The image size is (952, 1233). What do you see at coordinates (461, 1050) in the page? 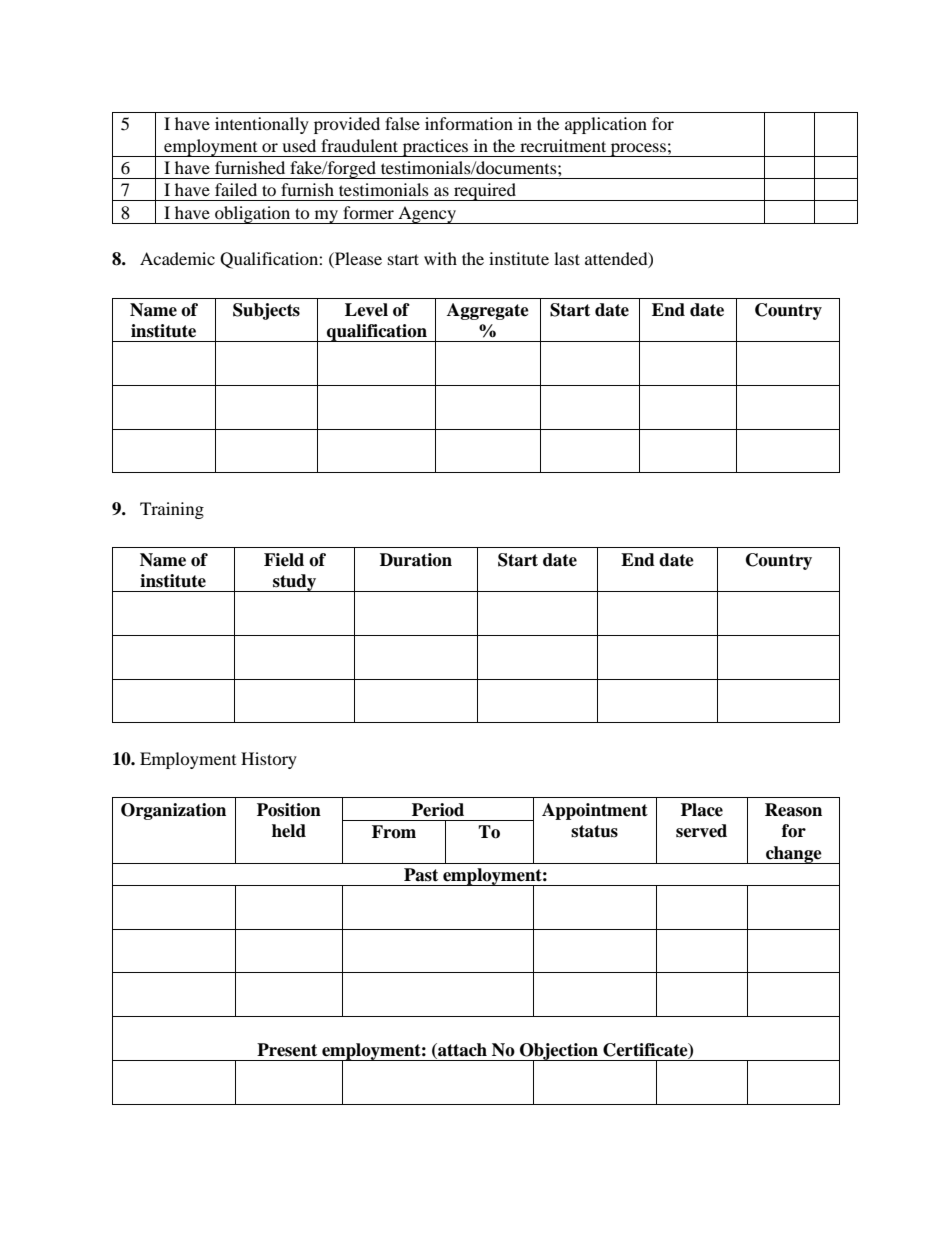
I see `attach` at bounding box center [461, 1050].
